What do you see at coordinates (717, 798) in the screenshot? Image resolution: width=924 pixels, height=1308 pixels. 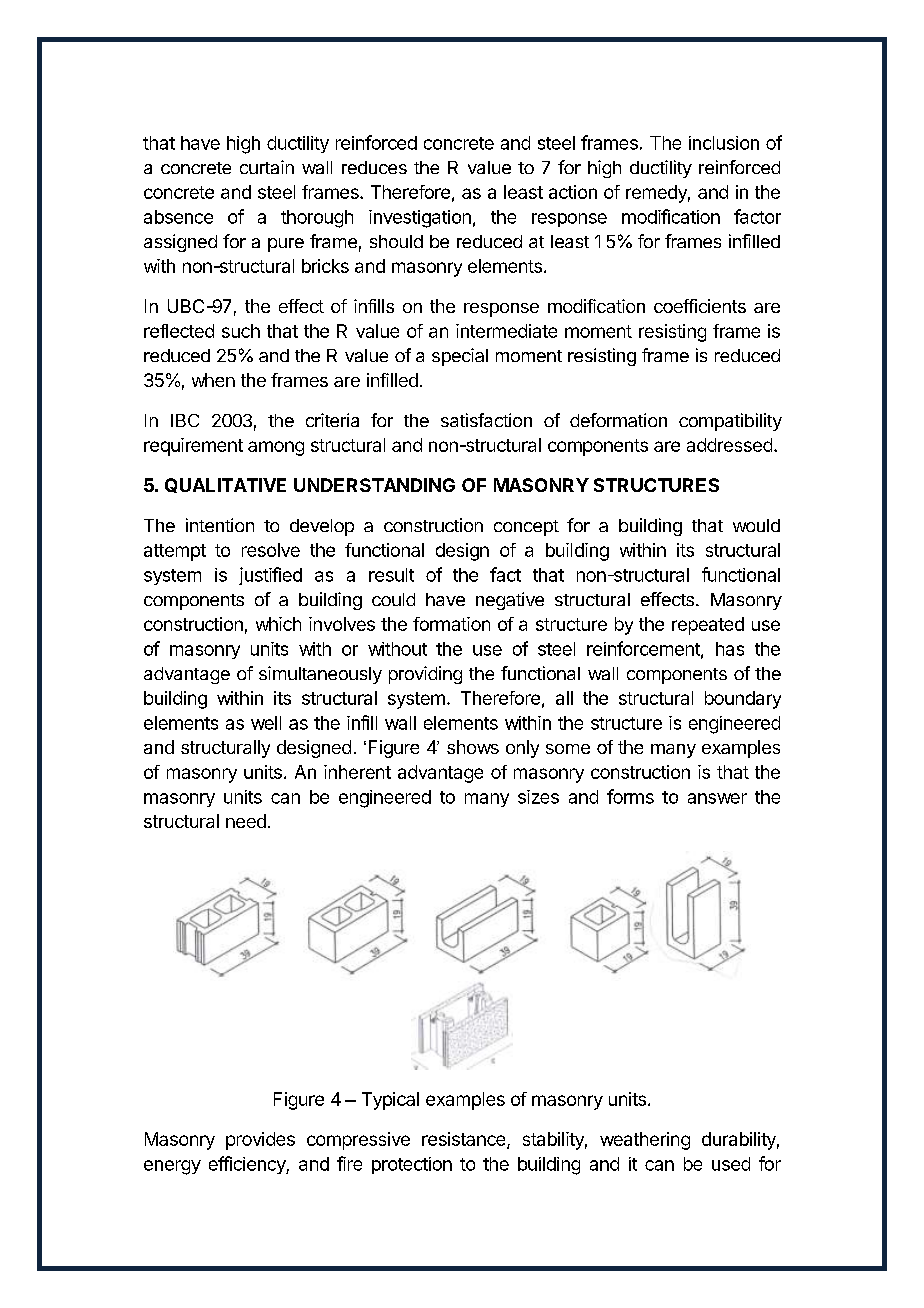 I see `answer` at bounding box center [717, 798].
